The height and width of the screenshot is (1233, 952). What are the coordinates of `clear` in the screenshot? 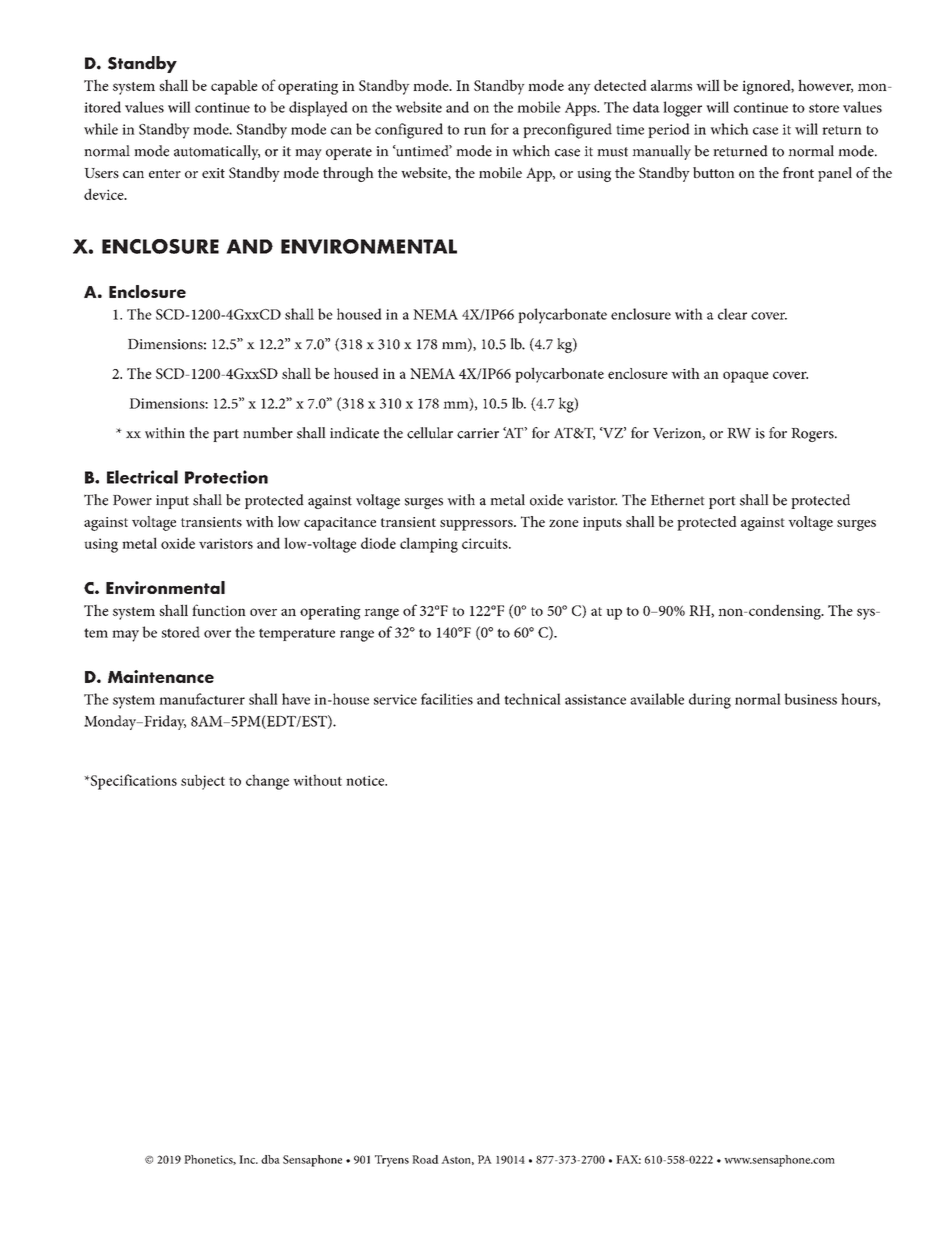 It's located at (732, 314).
